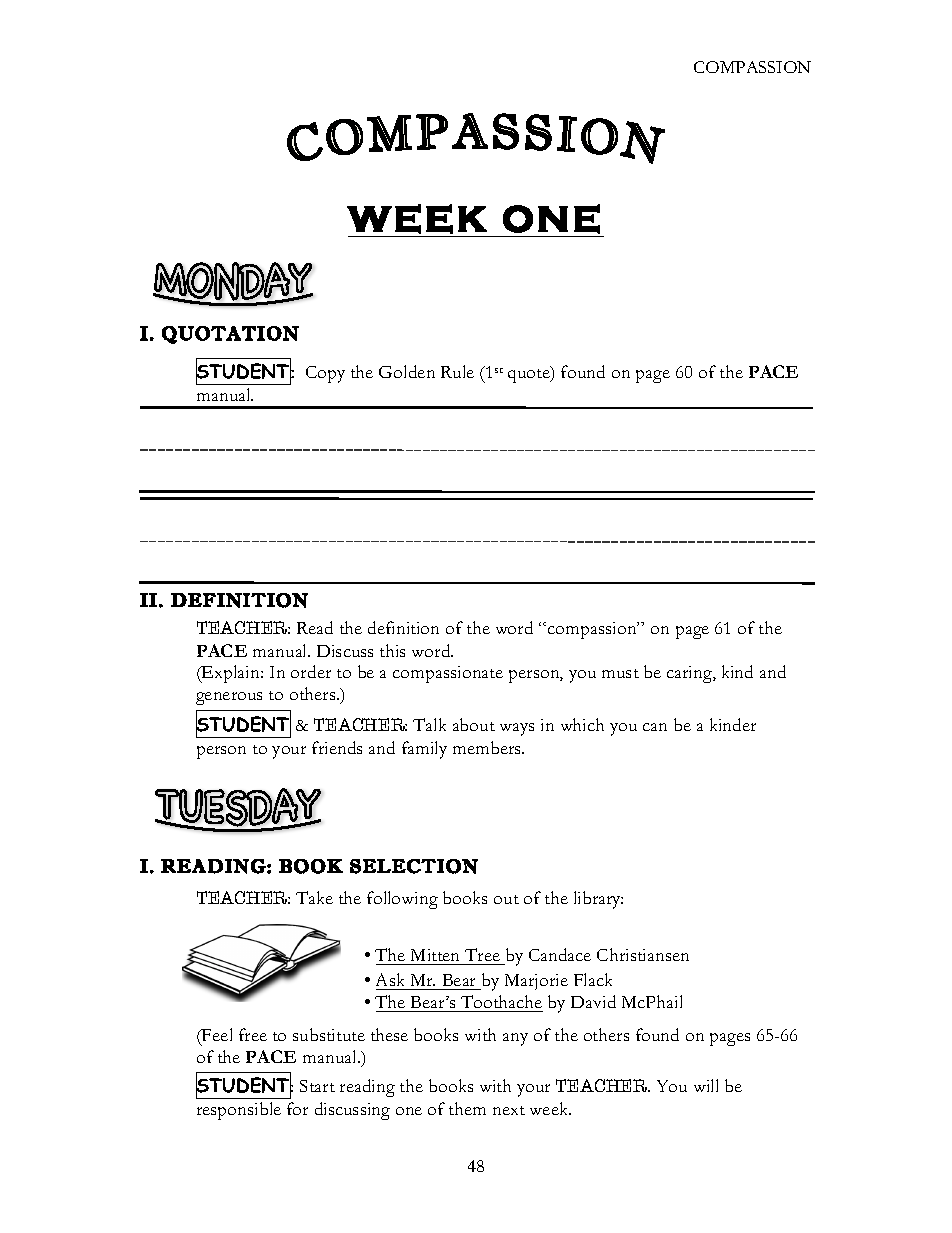  What do you see at coordinates (402, 900) in the image?
I see `following` at bounding box center [402, 900].
